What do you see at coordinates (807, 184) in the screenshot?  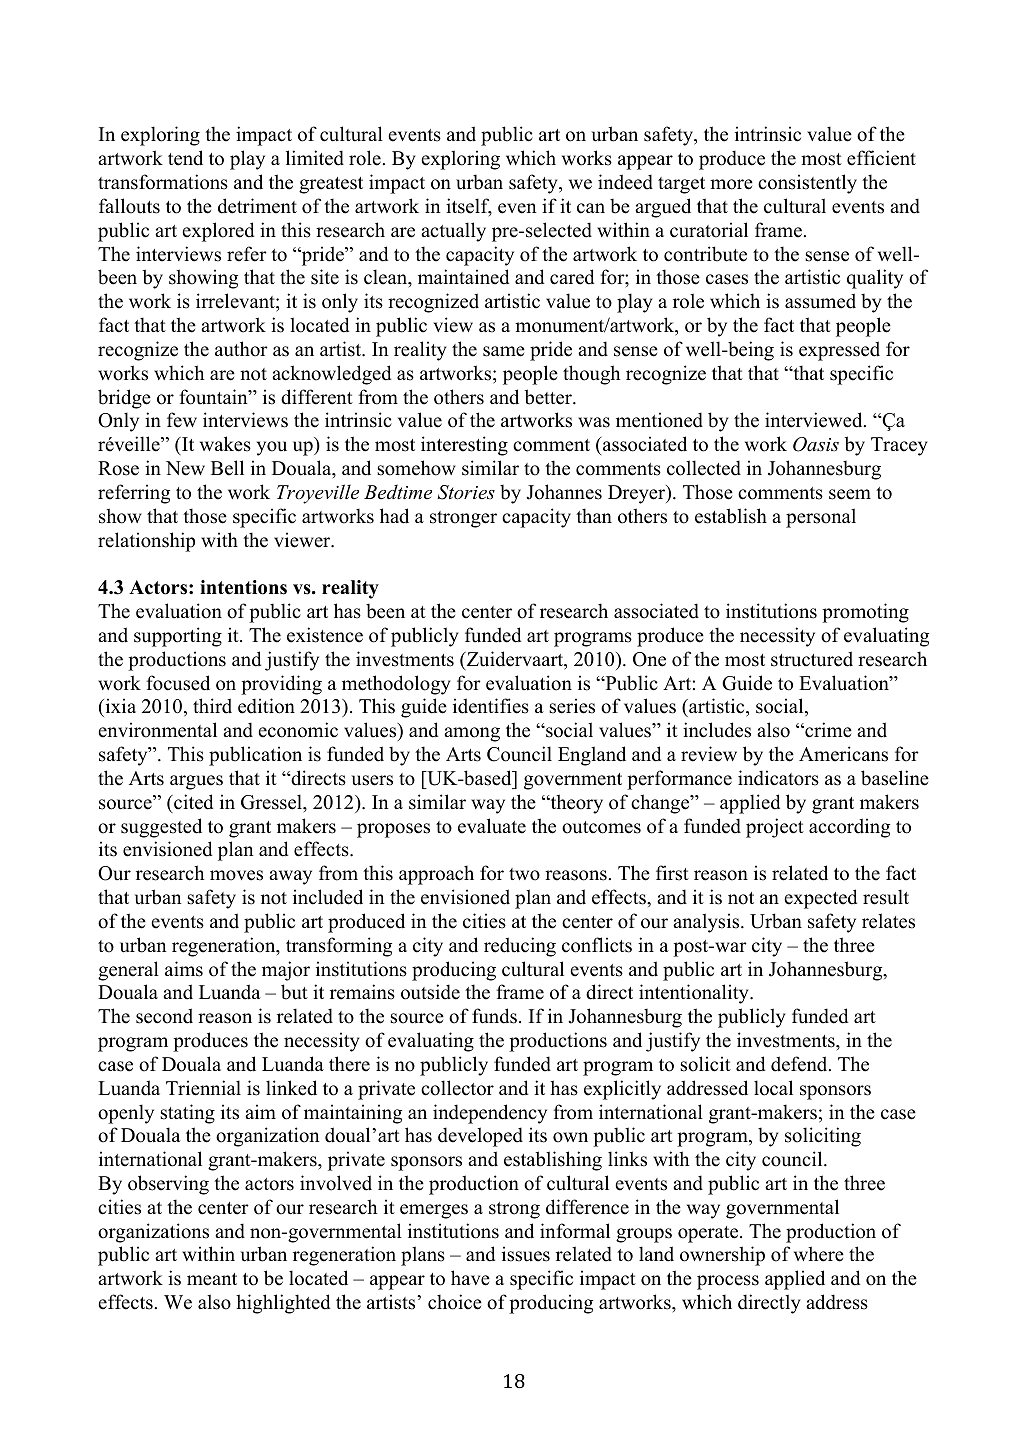 I see `consistently` at bounding box center [807, 184].
